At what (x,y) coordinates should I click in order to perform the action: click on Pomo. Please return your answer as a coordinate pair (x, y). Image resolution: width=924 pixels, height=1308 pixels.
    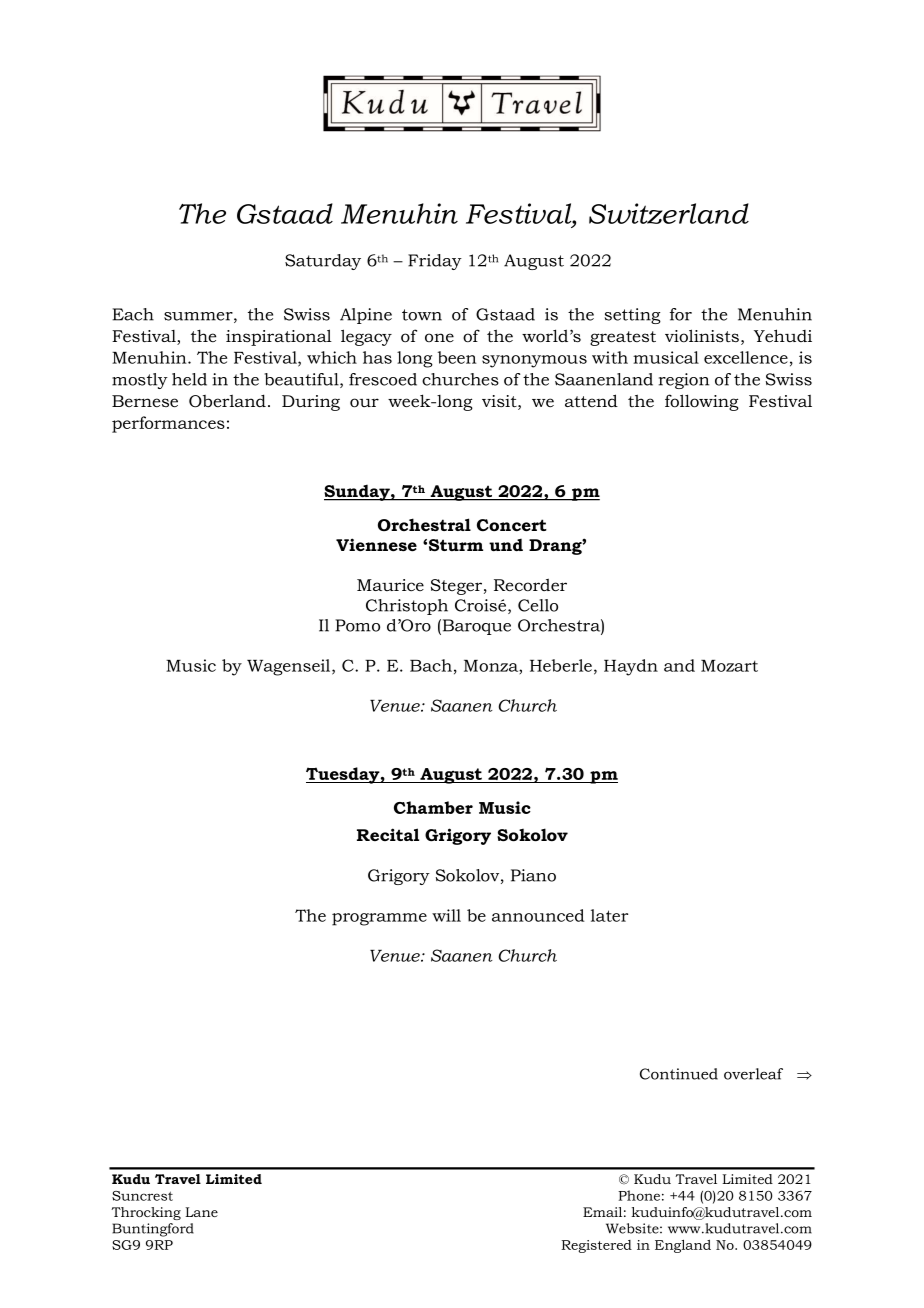
    Looking at the image, I should click on (357, 625).
